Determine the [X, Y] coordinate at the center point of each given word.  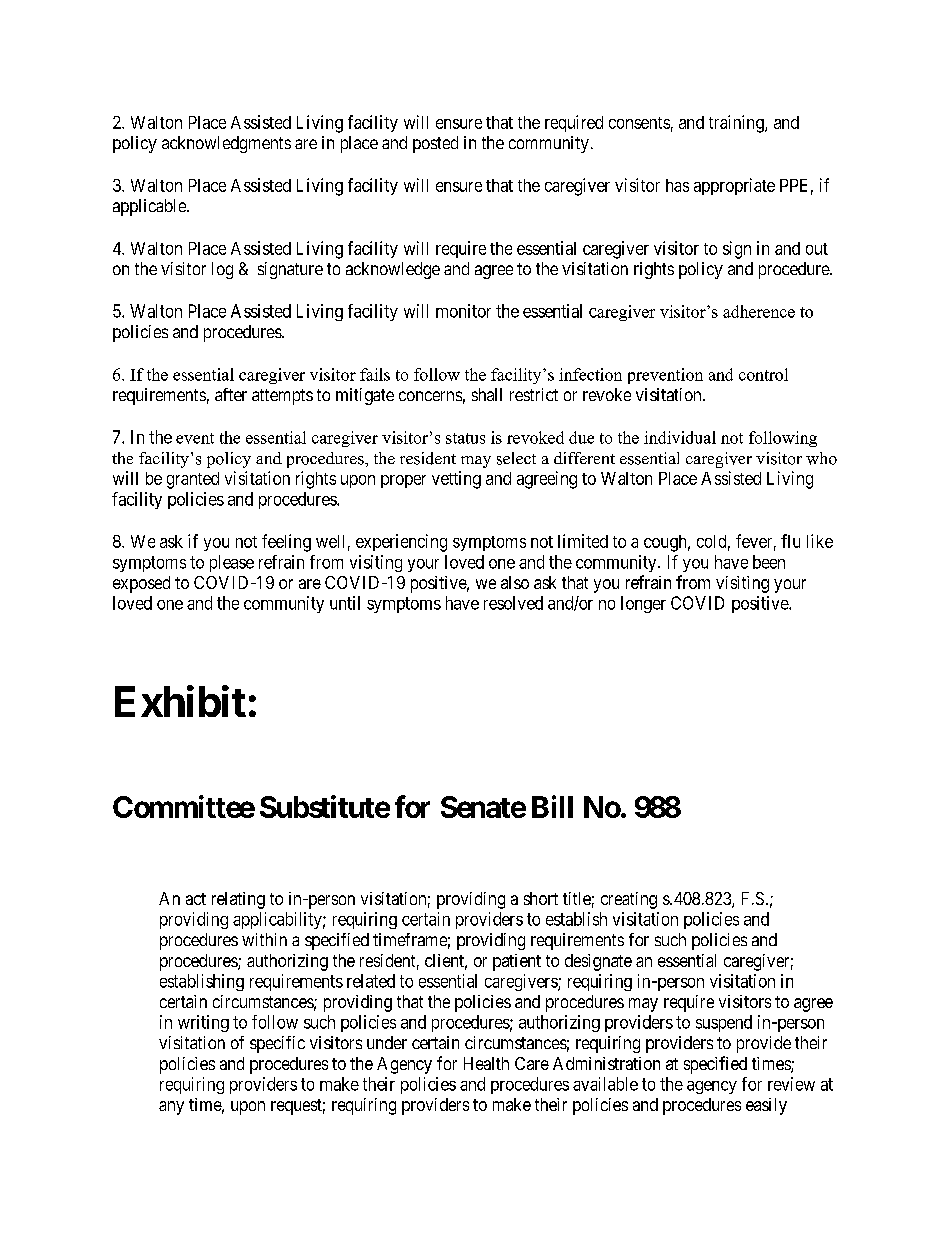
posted [435, 144]
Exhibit [180, 701]
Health [486, 1063]
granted [193, 480]
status [465, 438]
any [171, 1108]
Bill [552, 806]
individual [680, 437]
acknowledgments [226, 144]
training [737, 124]
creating [629, 900]
